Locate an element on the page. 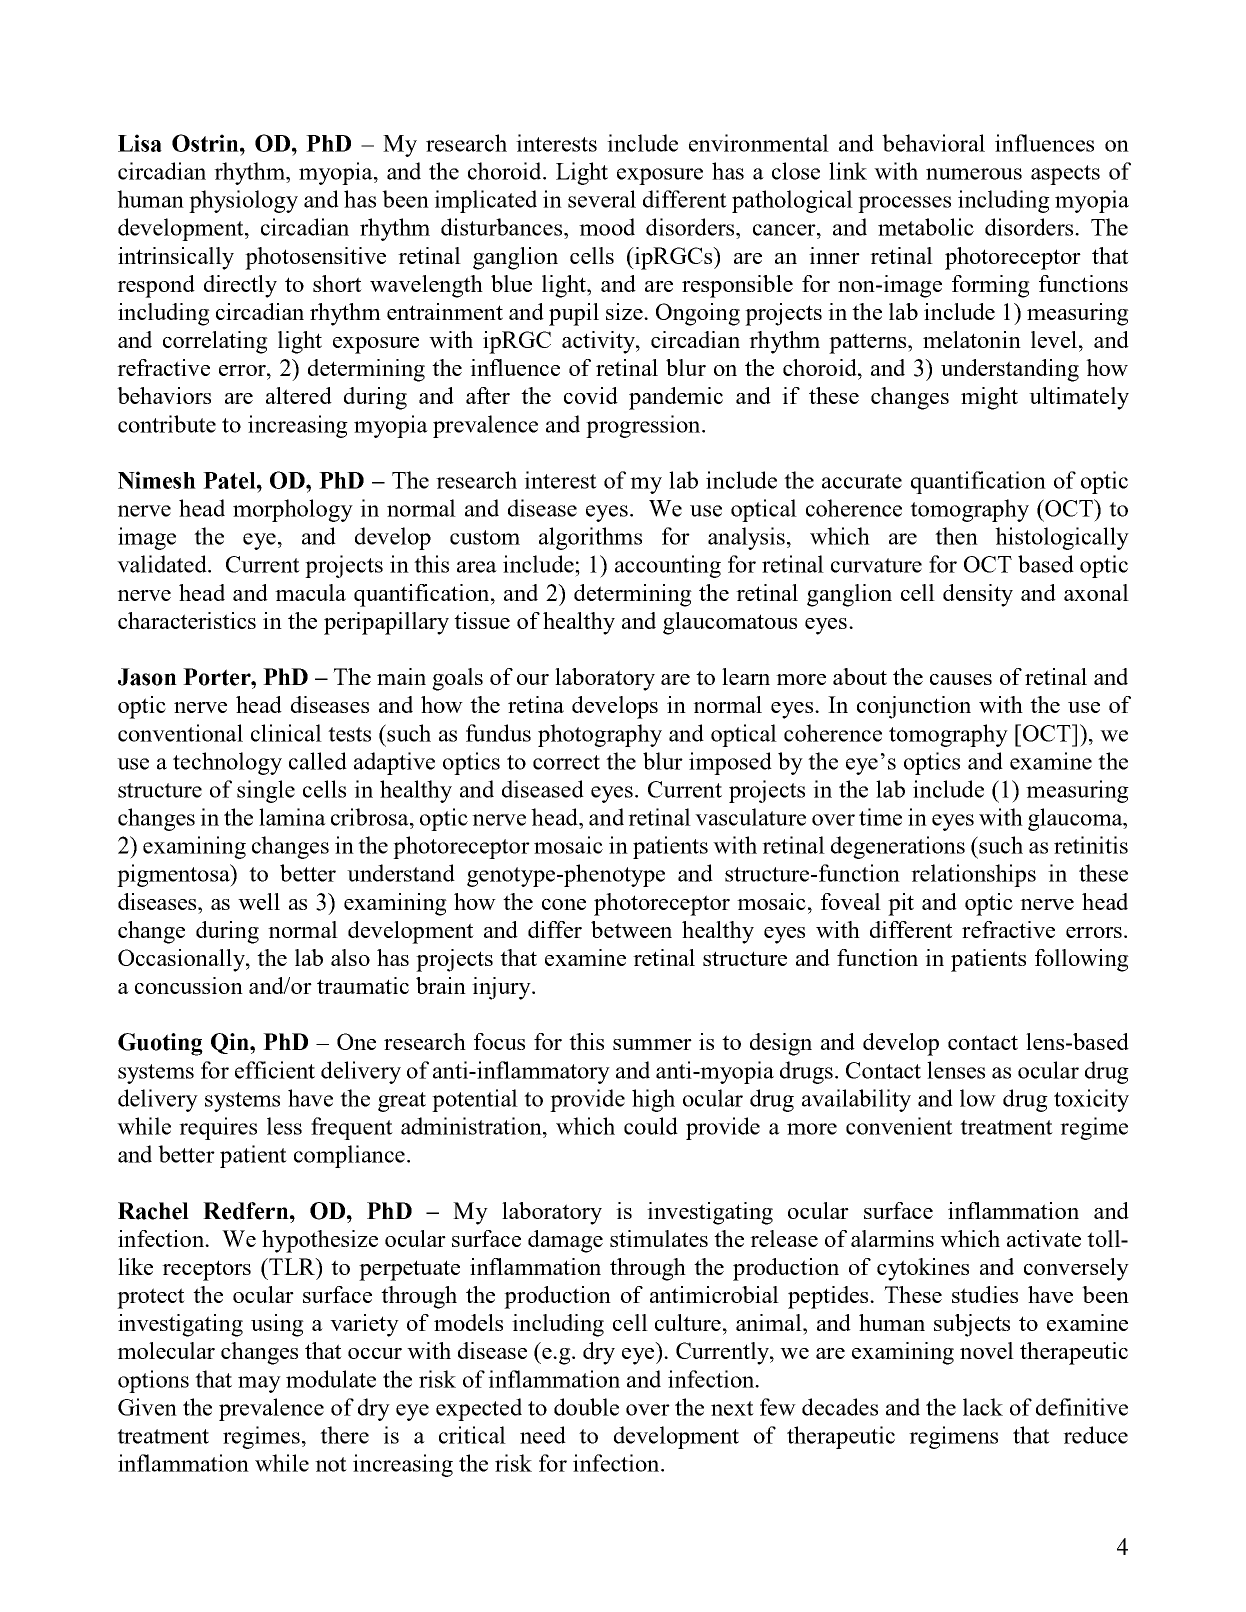 The image size is (1246, 1612). time is located at coordinates (880, 817).
